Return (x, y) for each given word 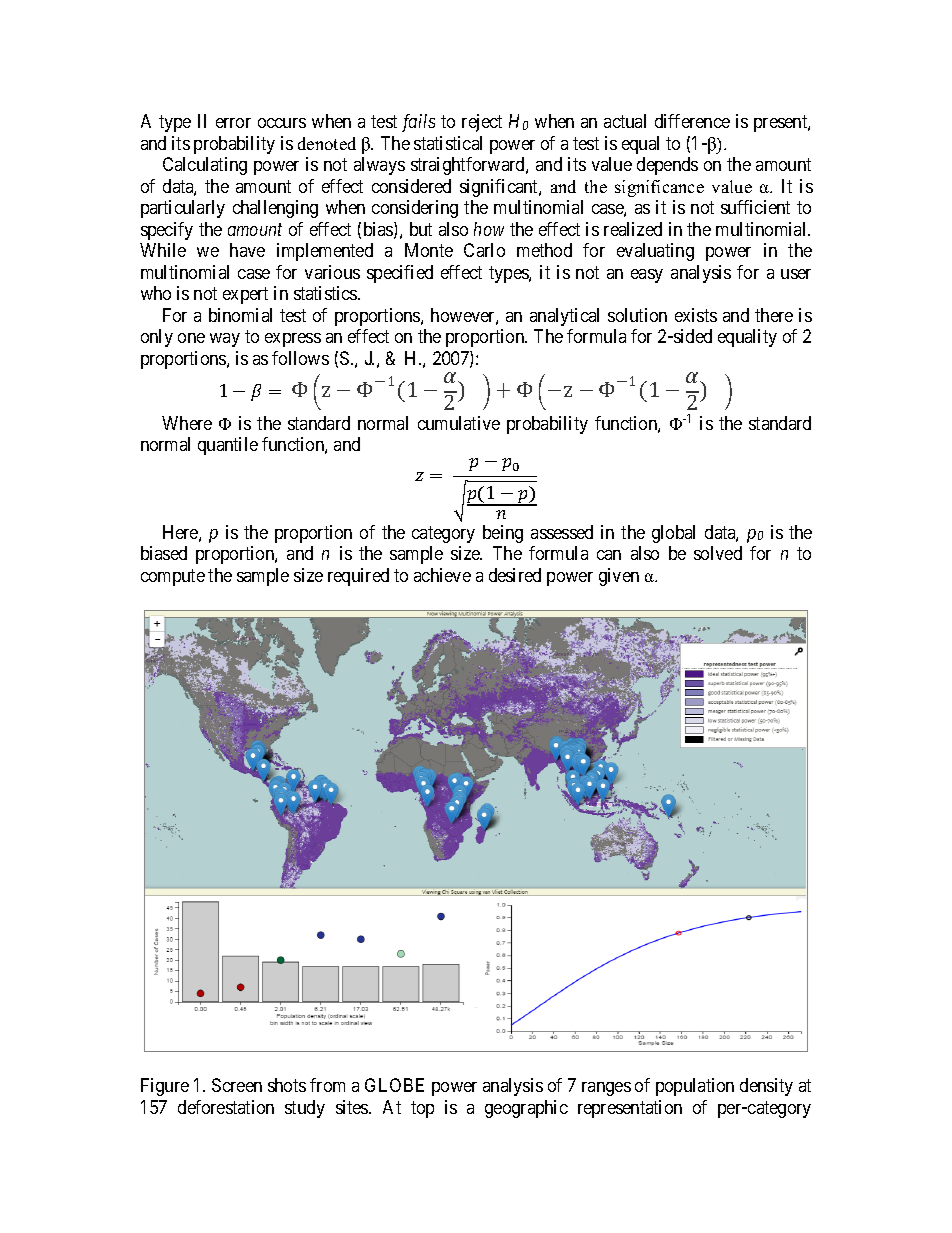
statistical (448, 143)
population (695, 1087)
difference (692, 121)
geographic (526, 1109)
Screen (237, 1085)
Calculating (205, 166)
